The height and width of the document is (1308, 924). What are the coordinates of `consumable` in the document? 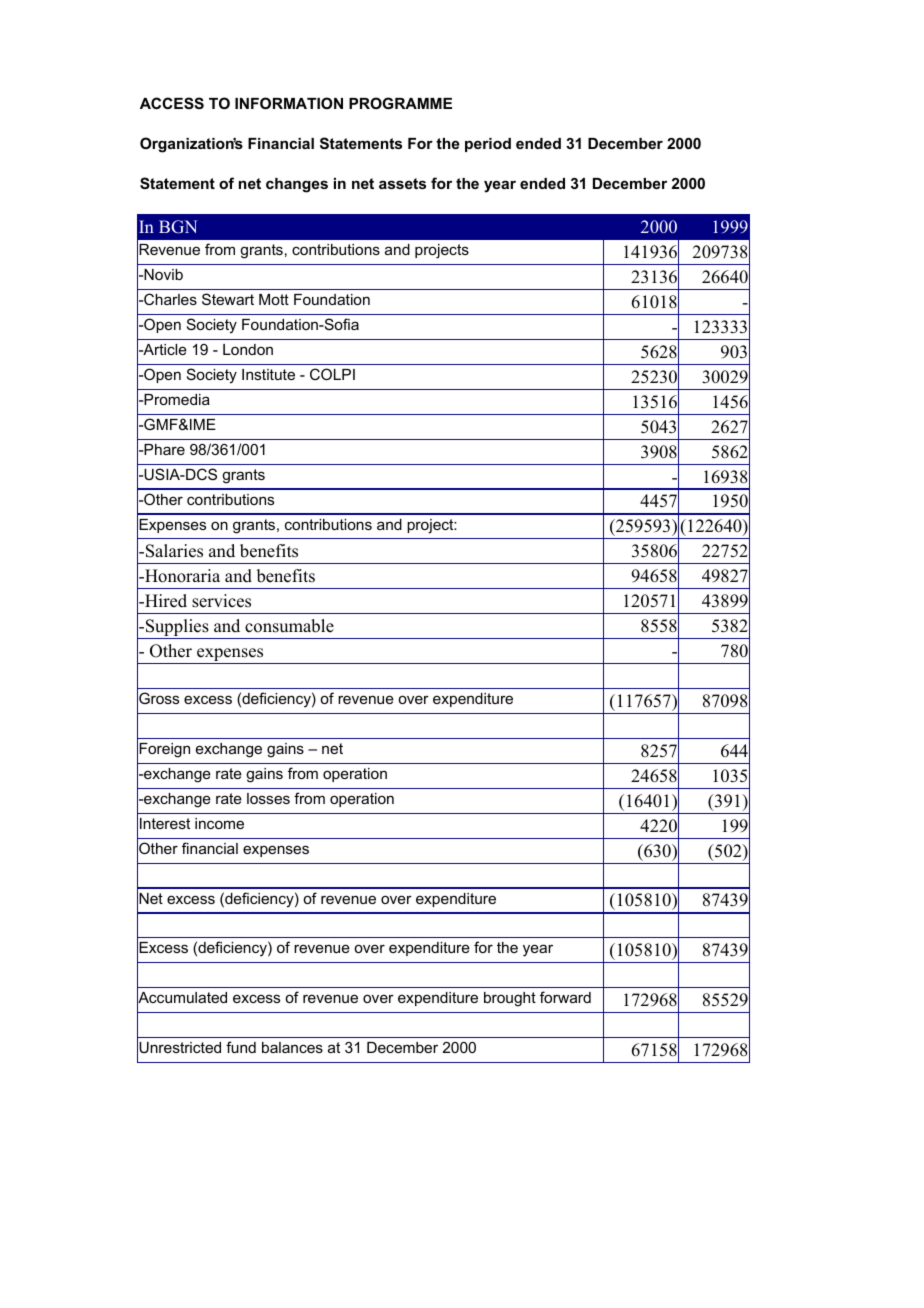 It's located at (289, 626).
